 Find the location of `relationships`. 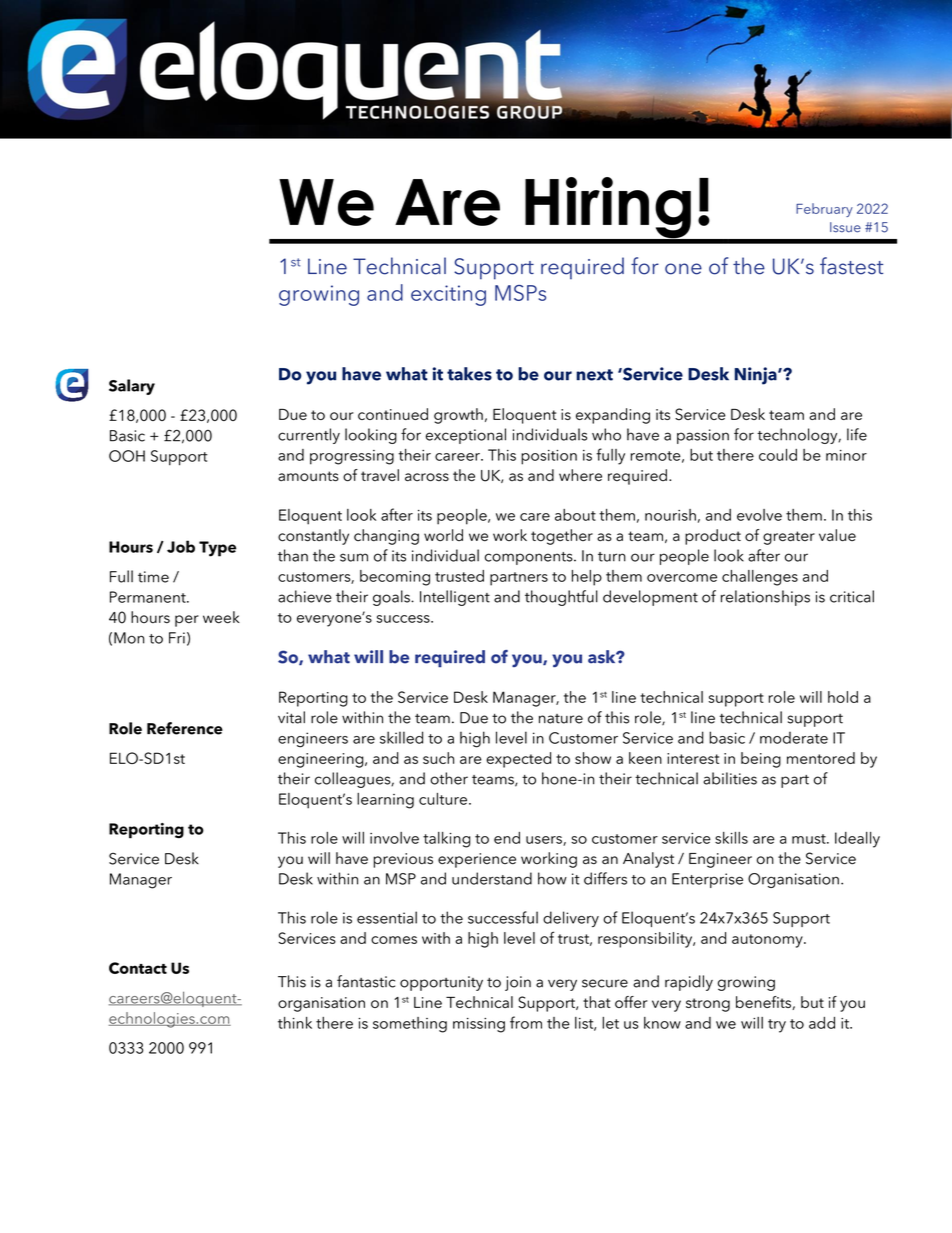

relationships is located at coordinates (765, 598).
